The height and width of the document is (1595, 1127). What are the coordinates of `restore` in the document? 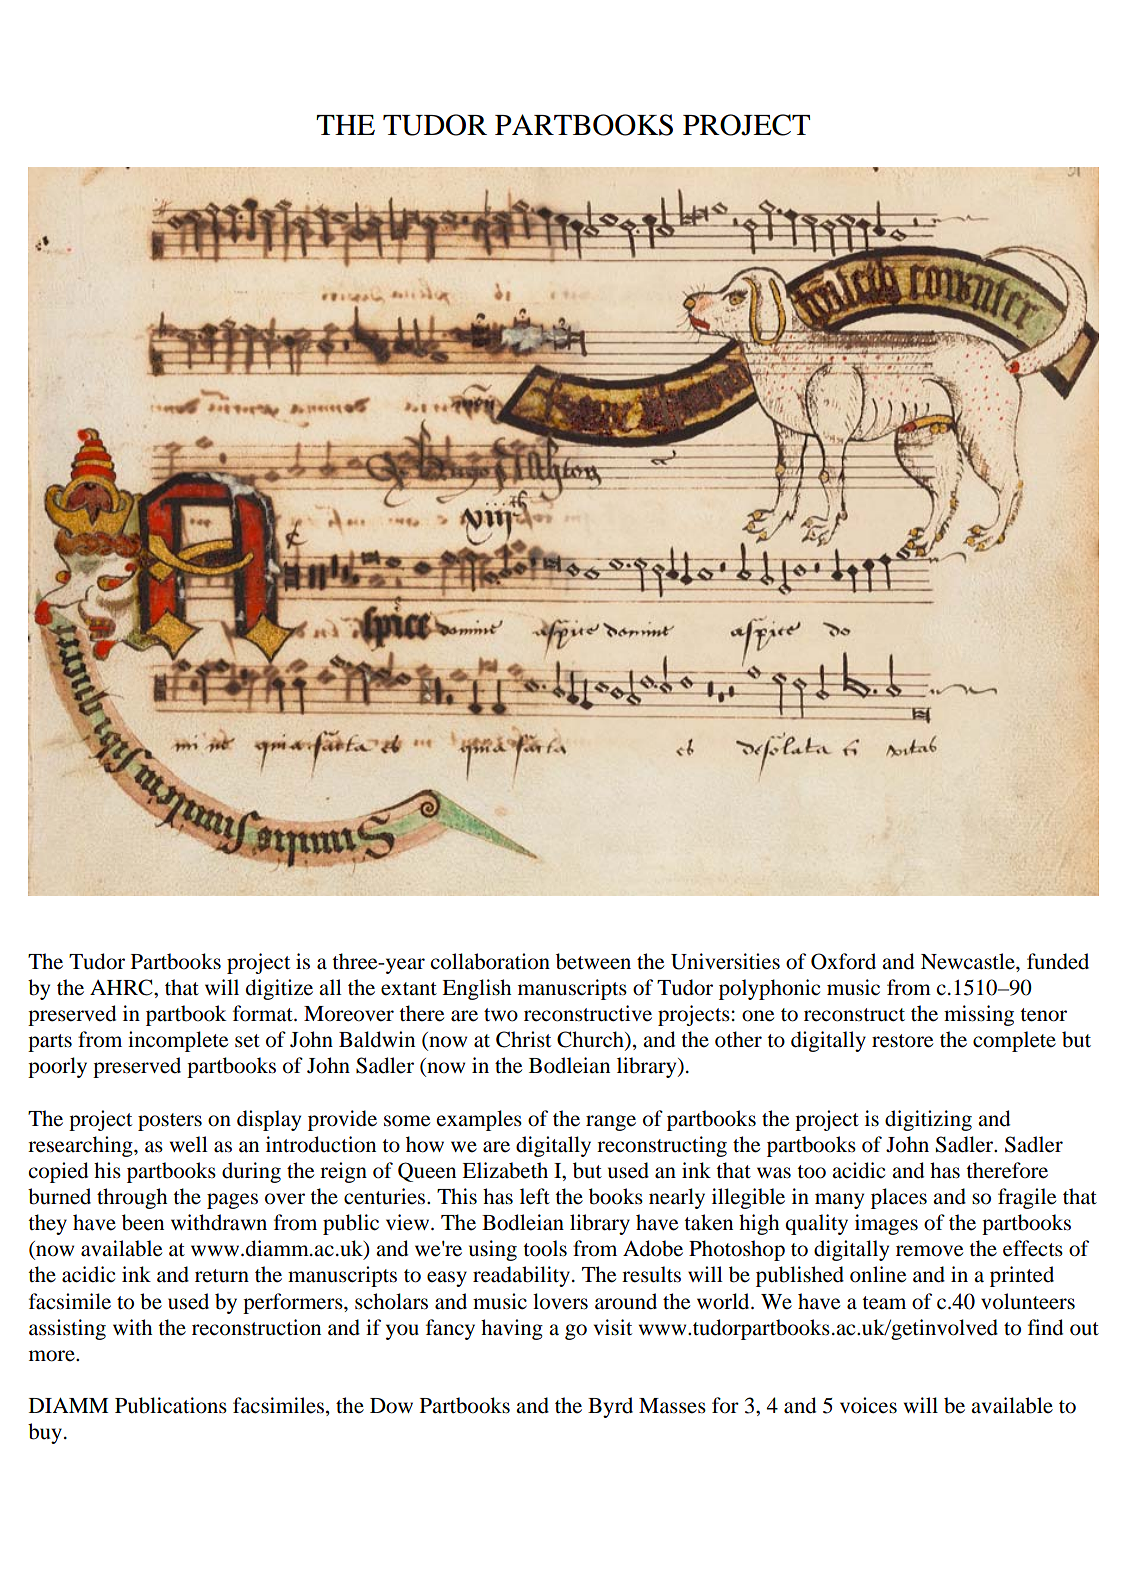 It's located at (902, 1041).
